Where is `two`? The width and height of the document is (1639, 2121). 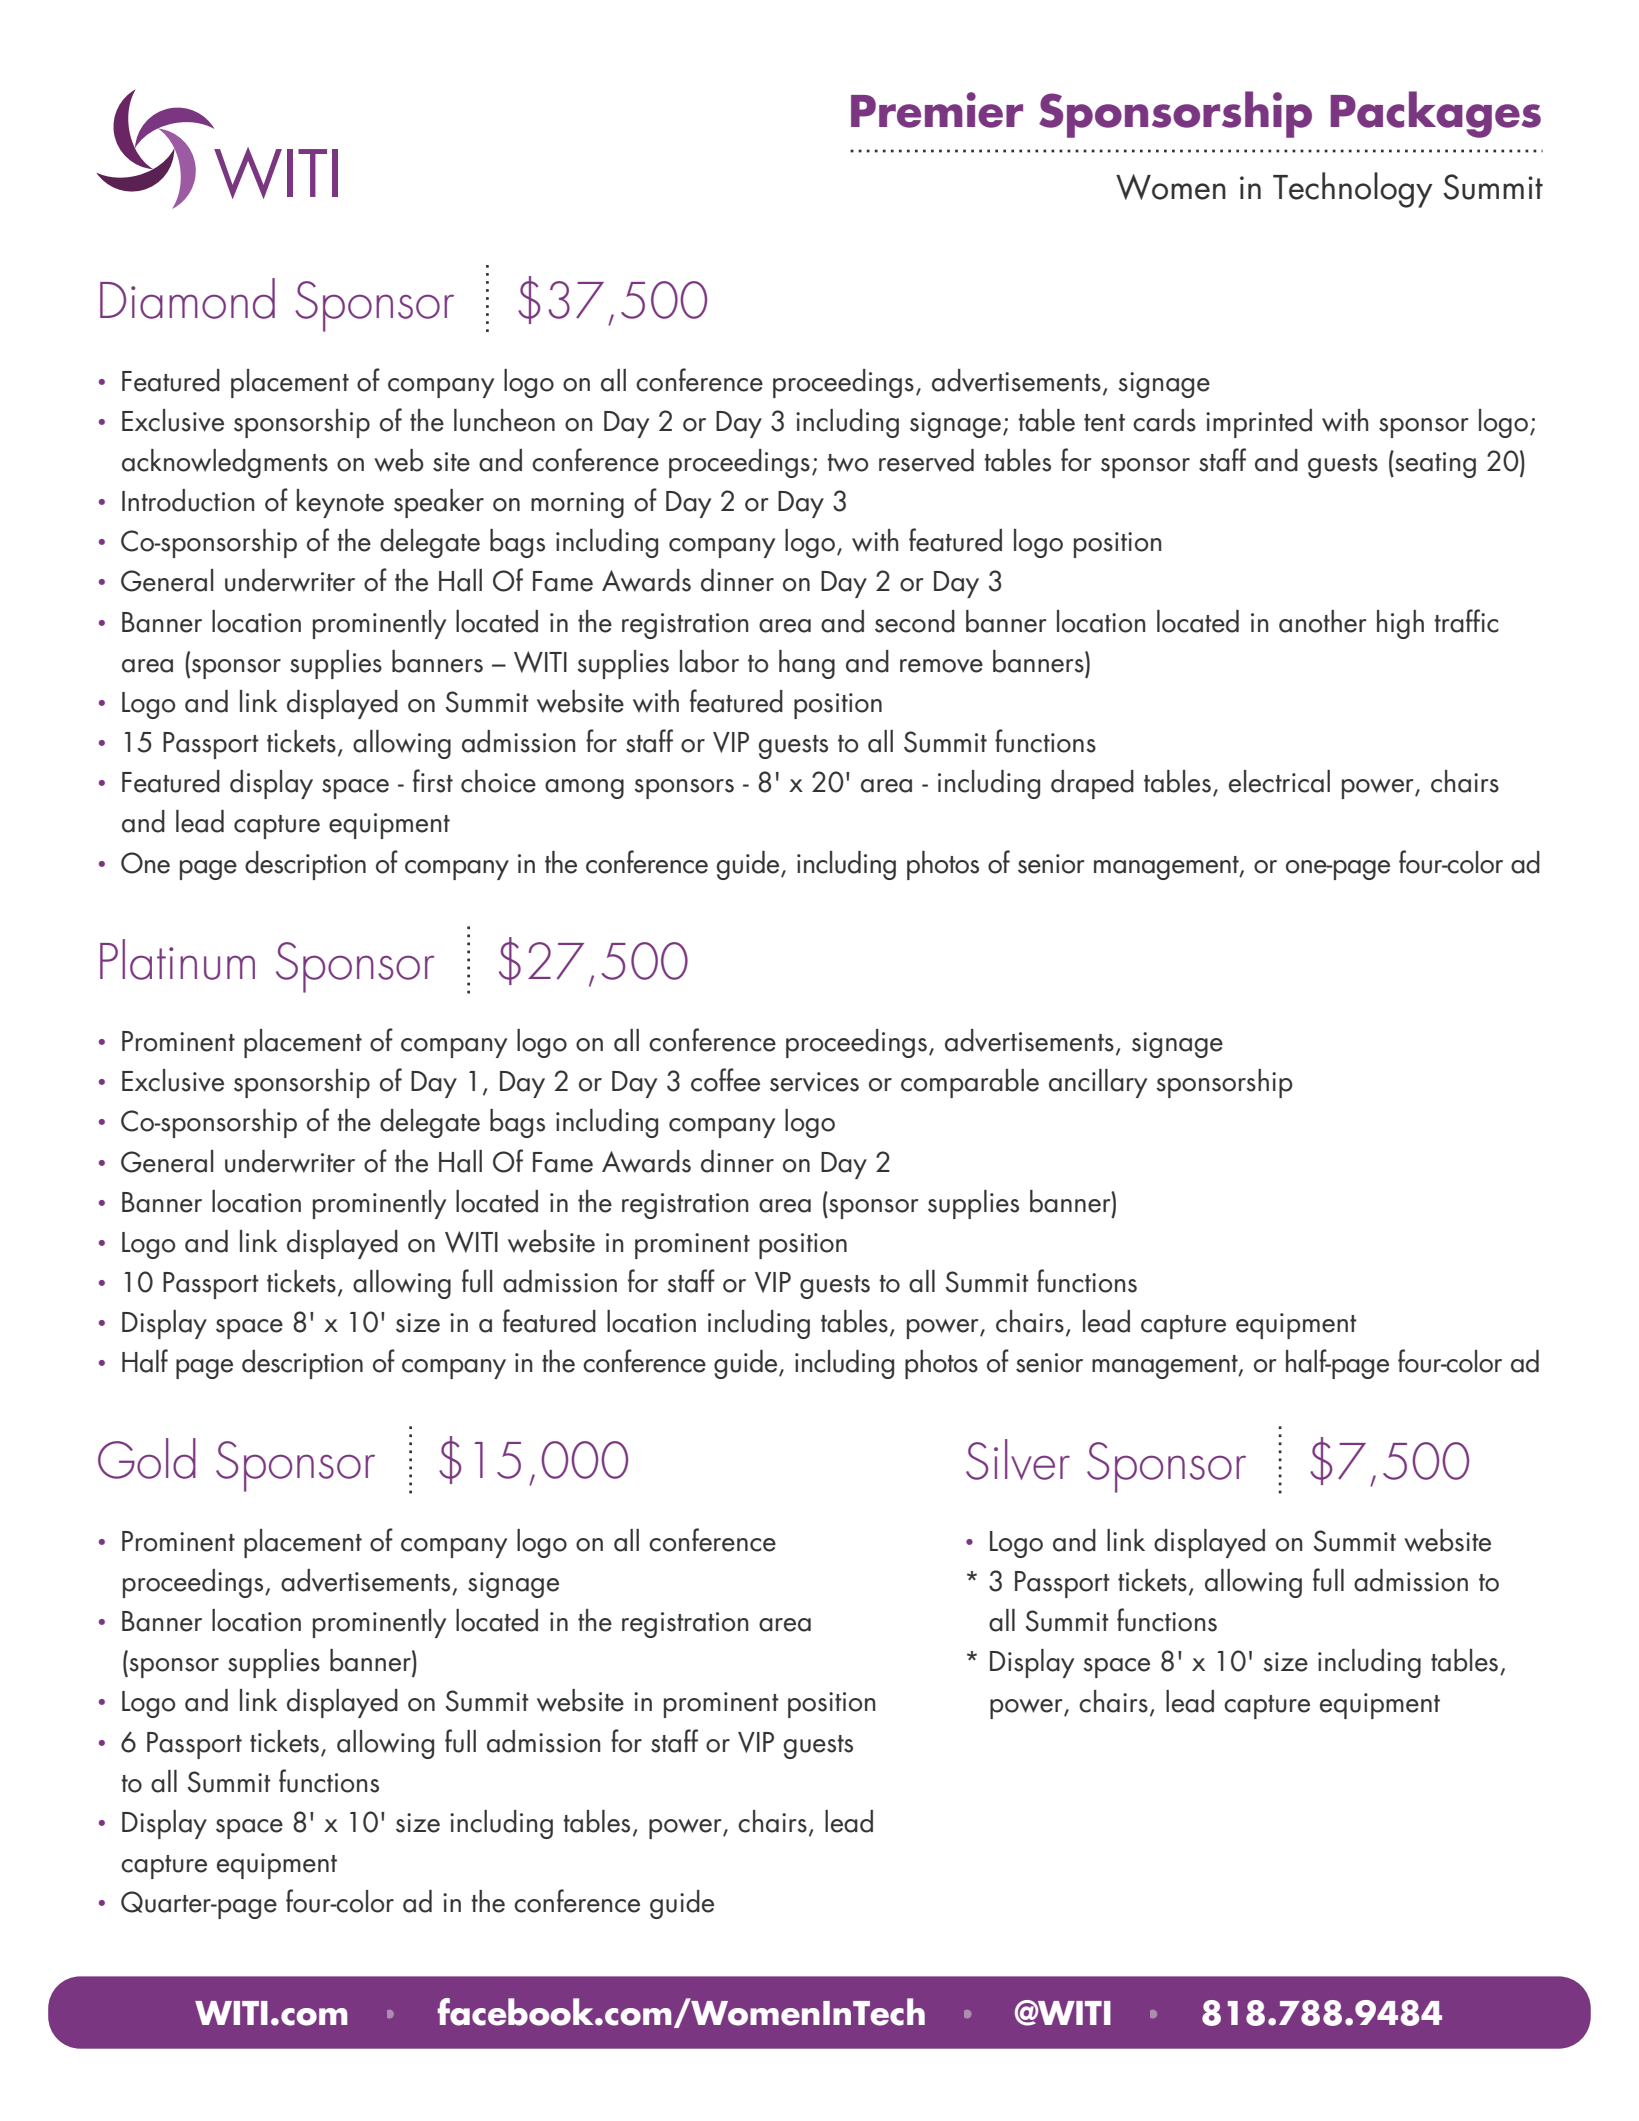
two is located at coordinates (847, 463).
